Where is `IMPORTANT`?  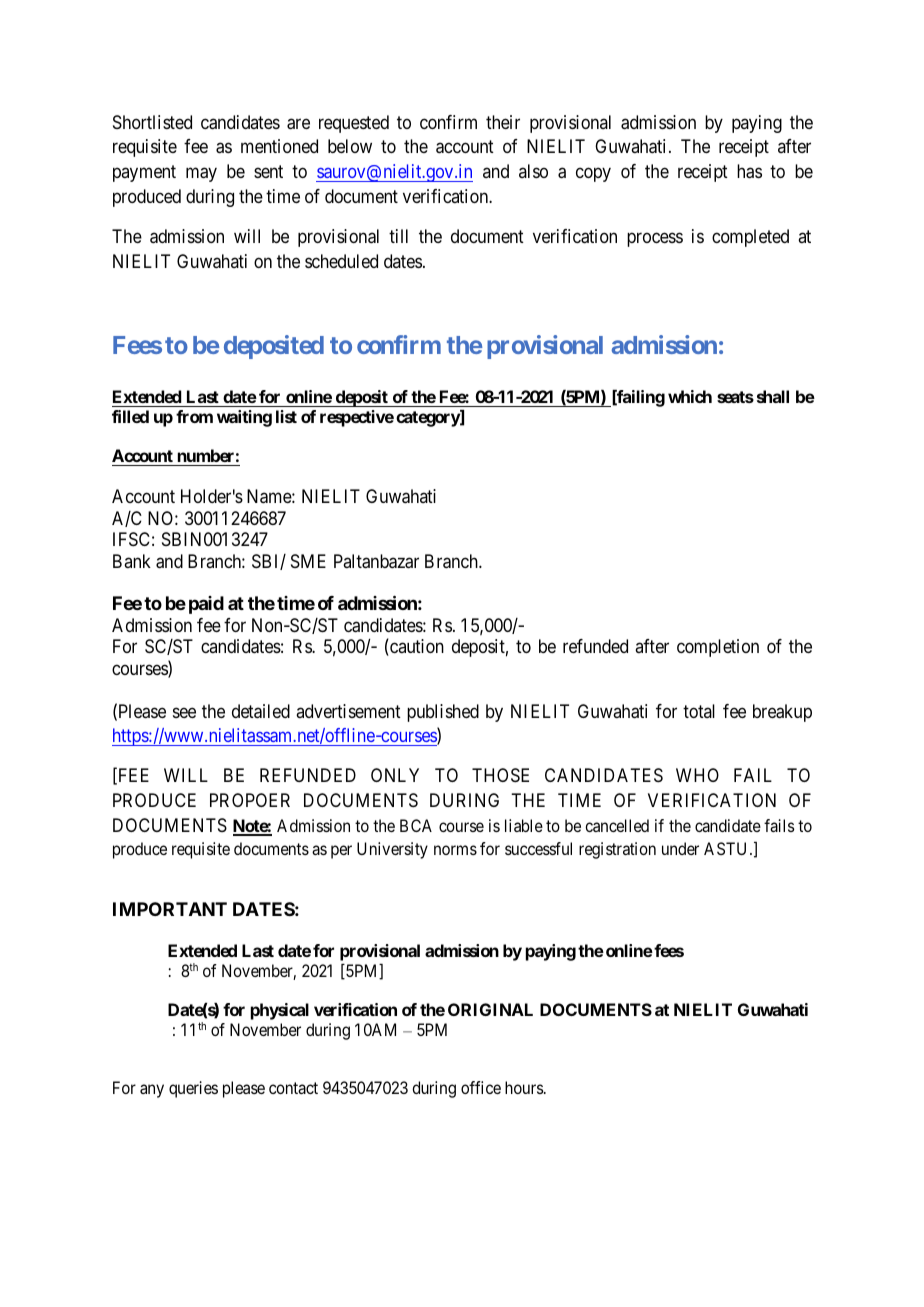 IMPORTANT is located at coordinates (170, 909).
